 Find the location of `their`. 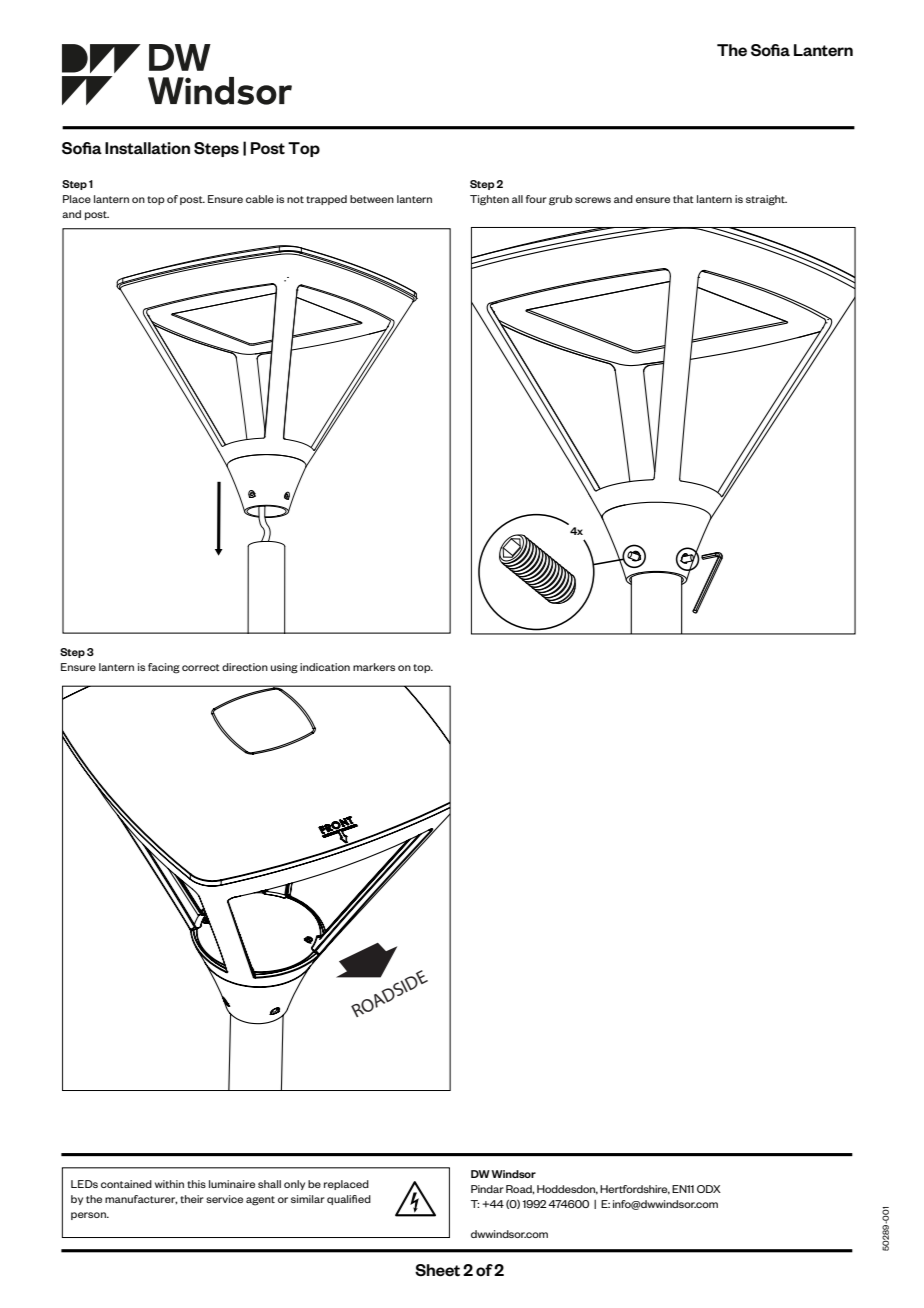

their is located at coordinates (192, 1199).
